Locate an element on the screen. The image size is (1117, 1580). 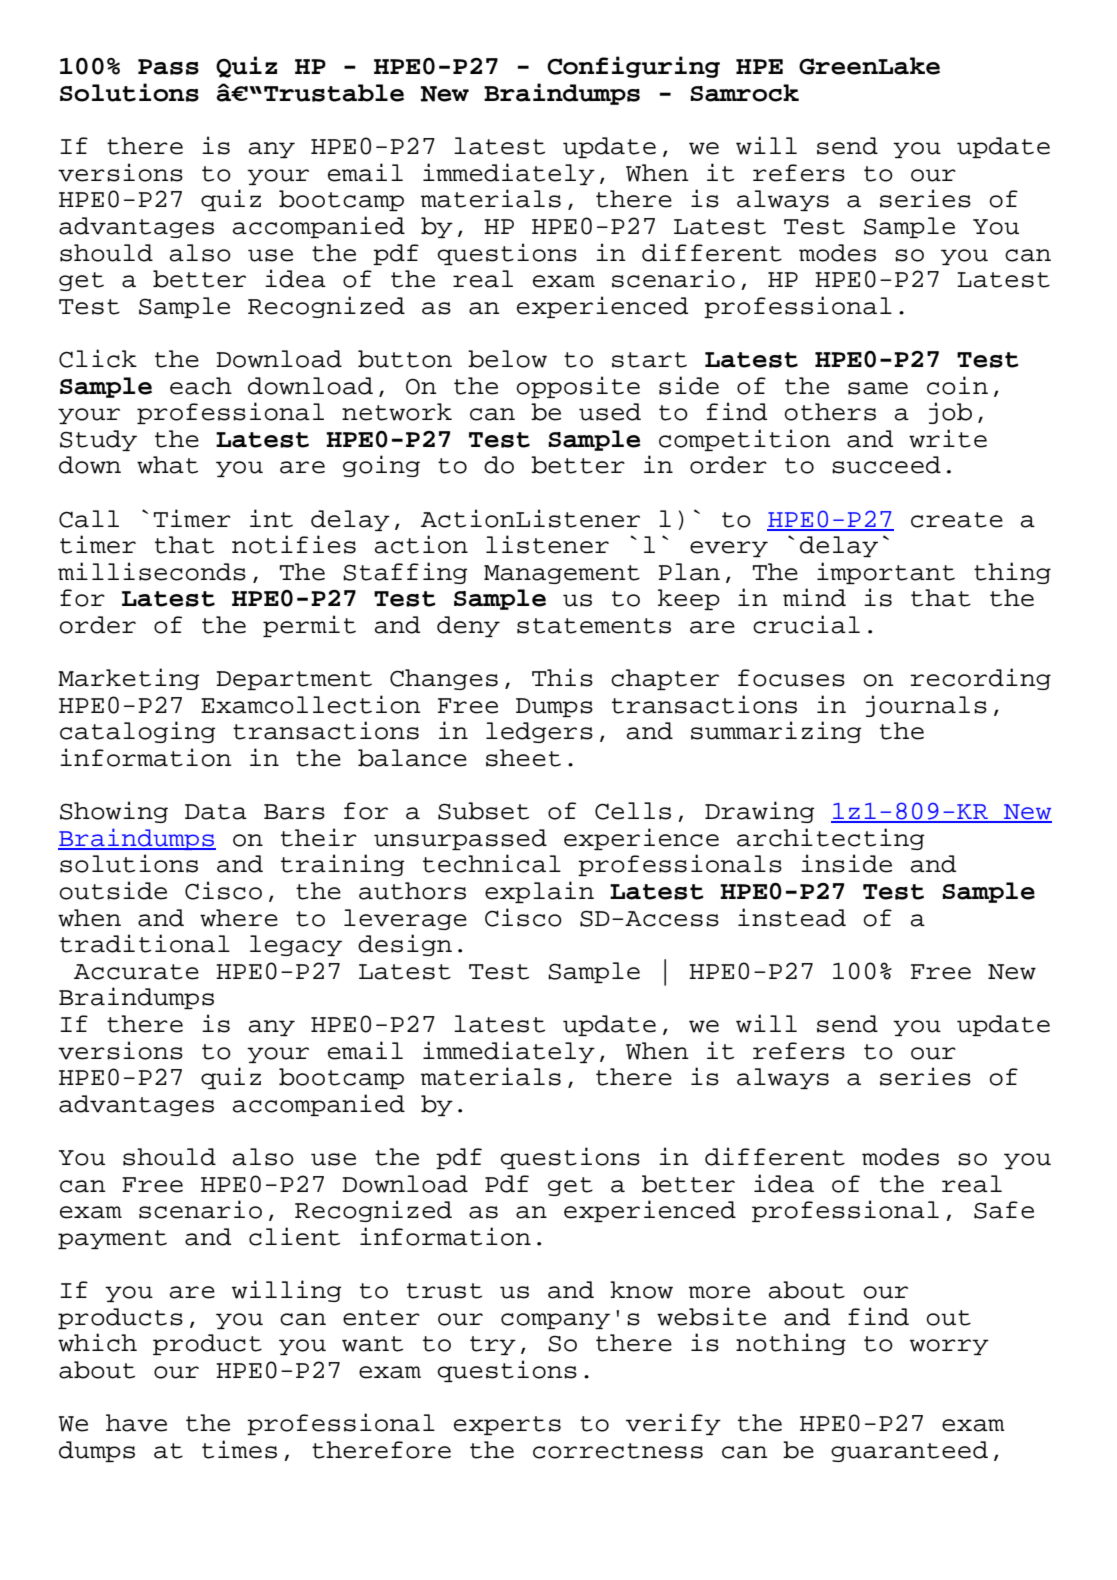
Click is located at coordinates (98, 358).
